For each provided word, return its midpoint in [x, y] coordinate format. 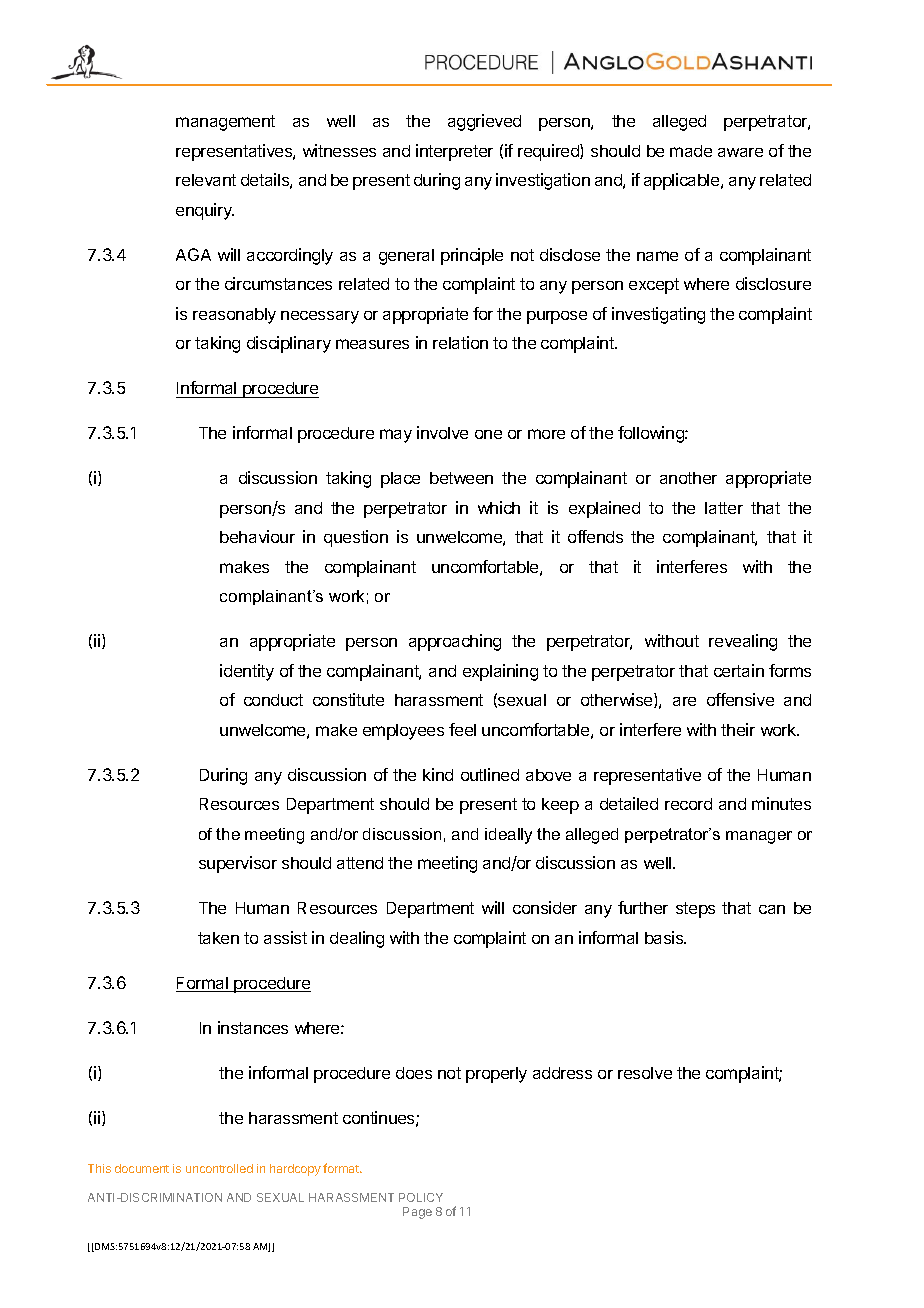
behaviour [257, 536]
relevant [206, 180]
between [461, 478]
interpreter [454, 152]
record [688, 804]
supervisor [238, 864]
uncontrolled [219, 1168]
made [691, 151]
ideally [508, 836]
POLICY [421, 1197]
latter [724, 508]
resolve [645, 1073]
